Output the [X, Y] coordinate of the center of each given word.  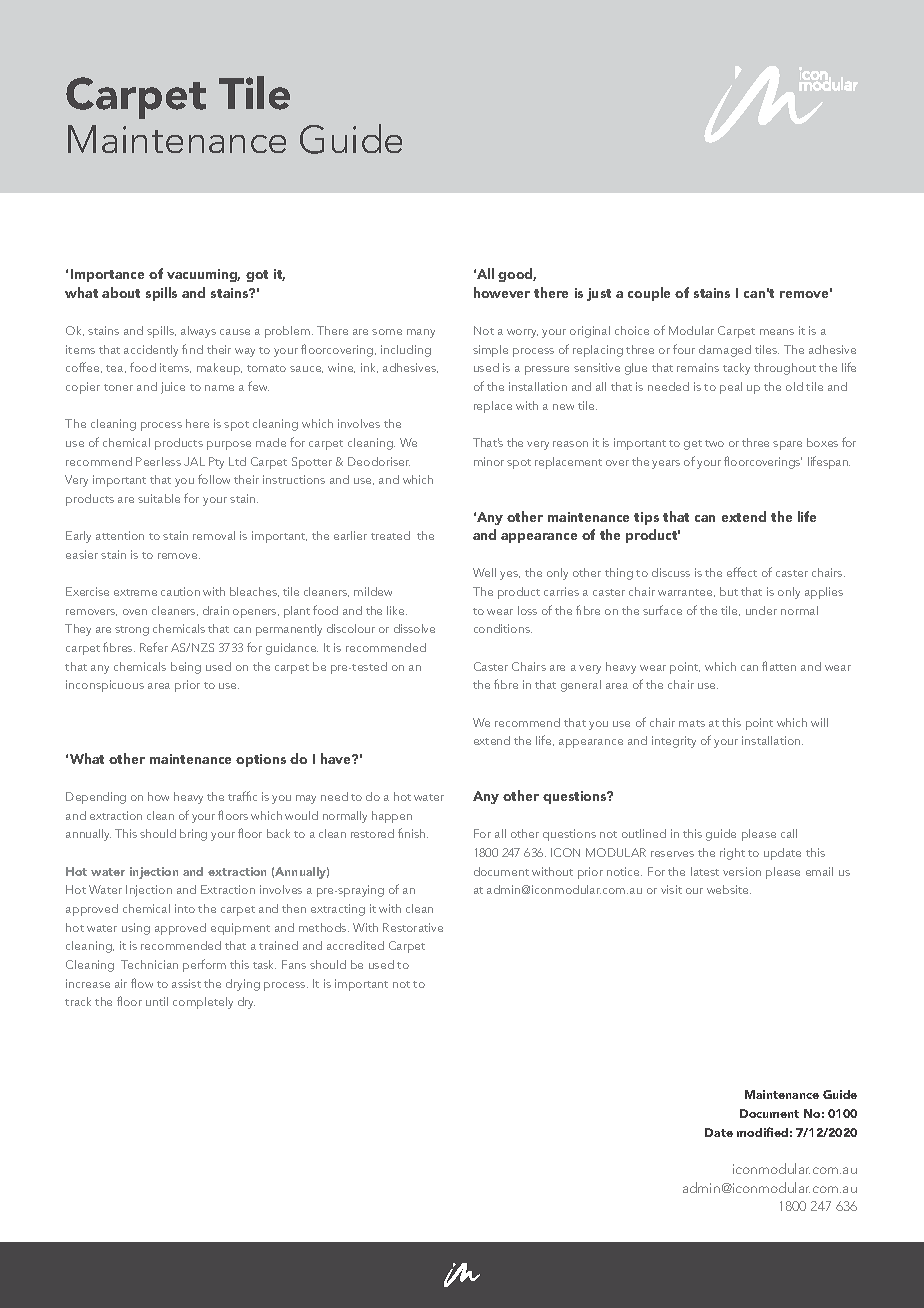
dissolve [414, 628]
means [777, 332]
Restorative [413, 927]
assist [186, 983]
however [502, 292]
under [761, 610]
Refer [154, 647]
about [121, 292]
